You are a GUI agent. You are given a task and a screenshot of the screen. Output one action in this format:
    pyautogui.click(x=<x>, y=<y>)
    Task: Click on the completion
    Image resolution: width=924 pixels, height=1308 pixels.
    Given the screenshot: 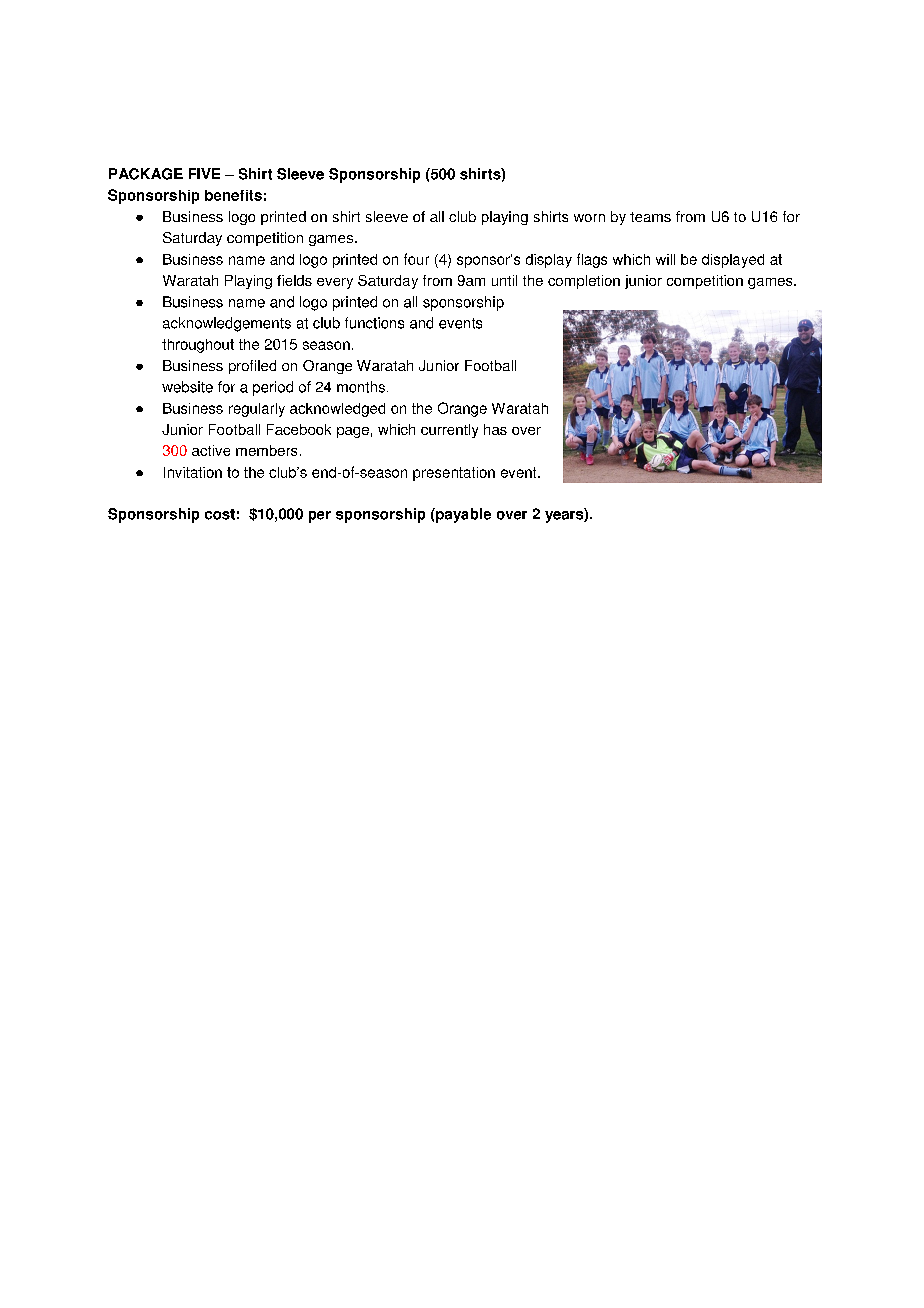 What is the action you would take?
    pyautogui.click(x=584, y=282)
